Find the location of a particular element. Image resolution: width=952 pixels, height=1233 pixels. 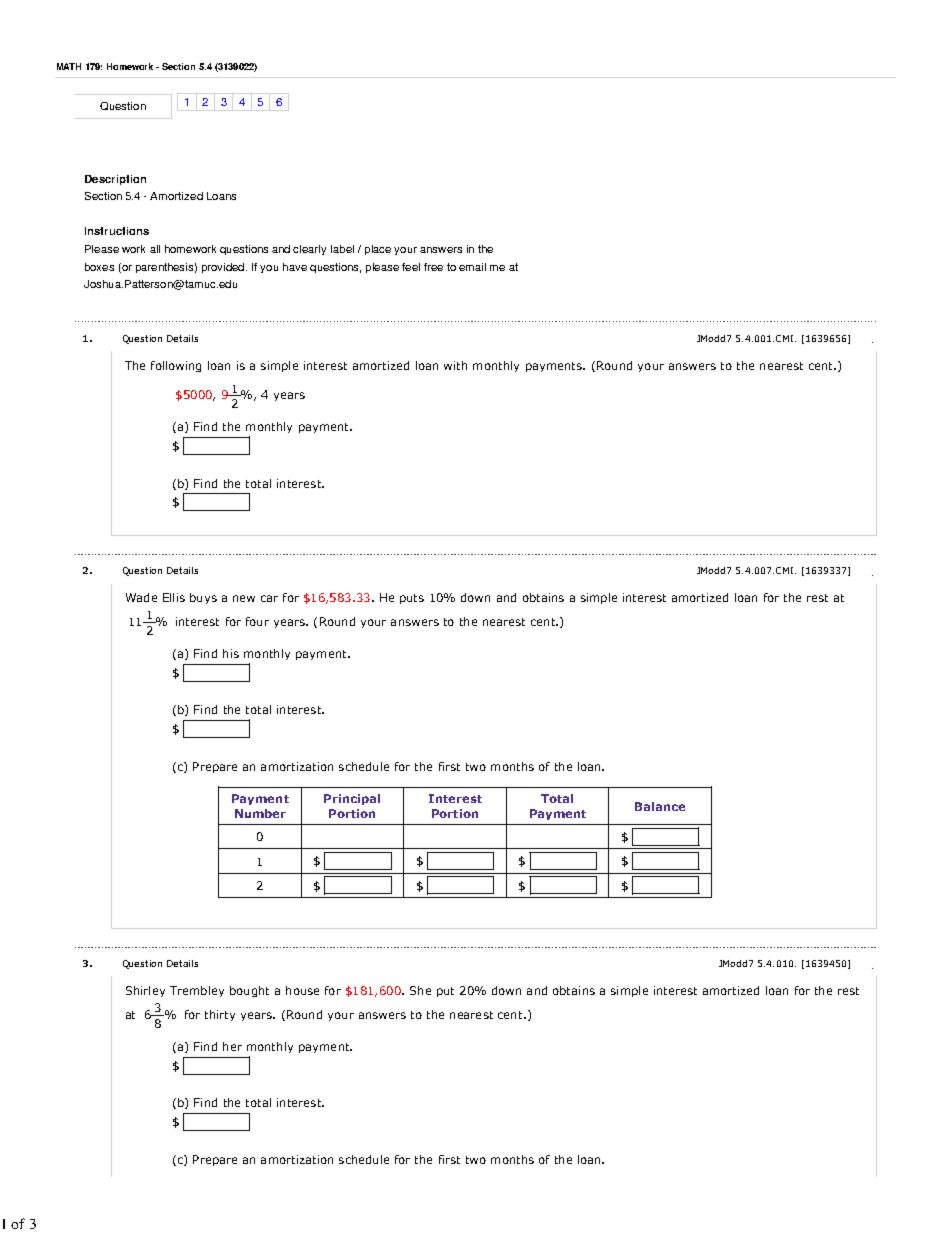

Shirley is located at coordinates (145, 991).
